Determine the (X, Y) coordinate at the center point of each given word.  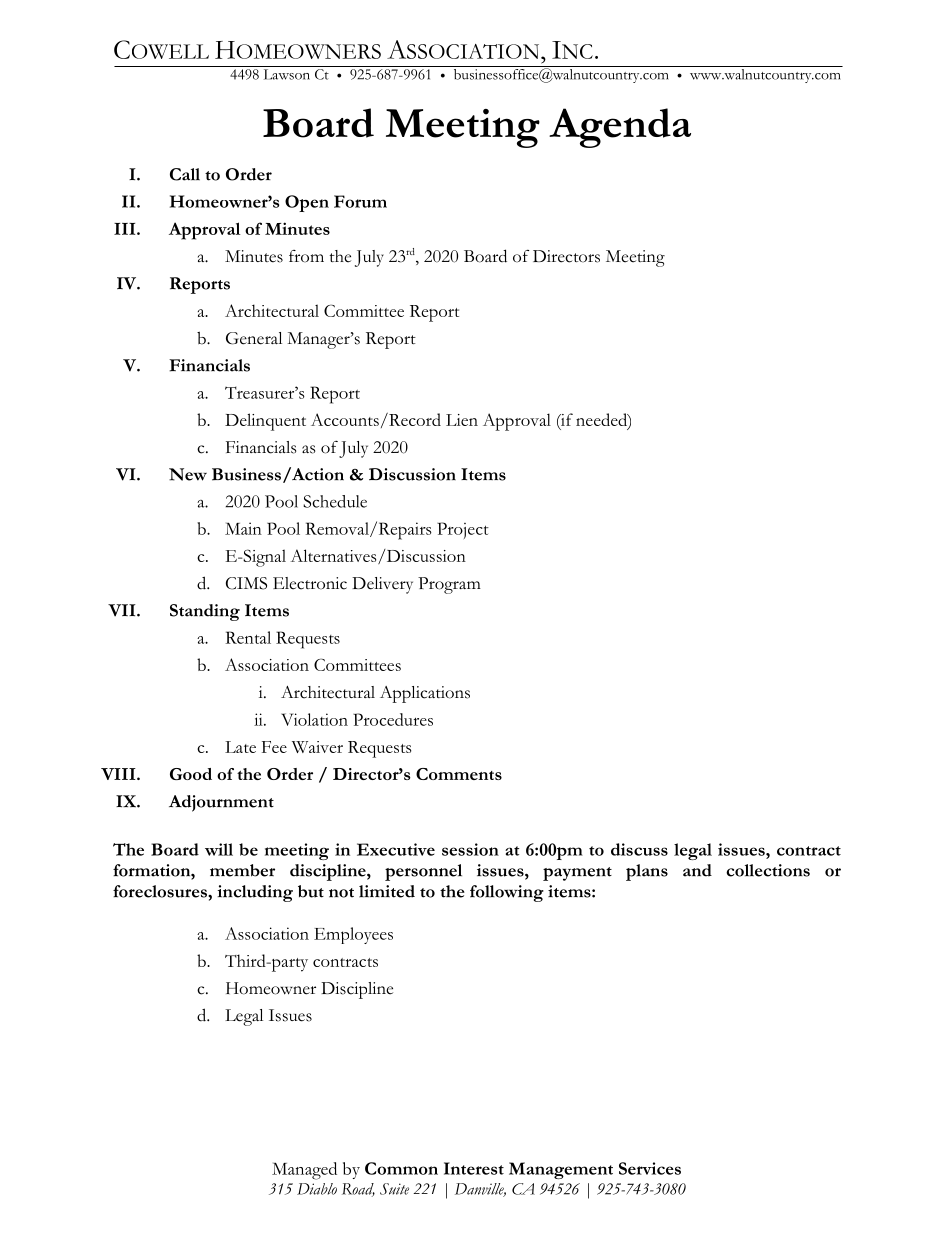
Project (463, 530)
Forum (360, 201)
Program (449, 585)
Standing (205, 612)
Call (185, 174)
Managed (304, 1171)
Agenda (620, 128)
